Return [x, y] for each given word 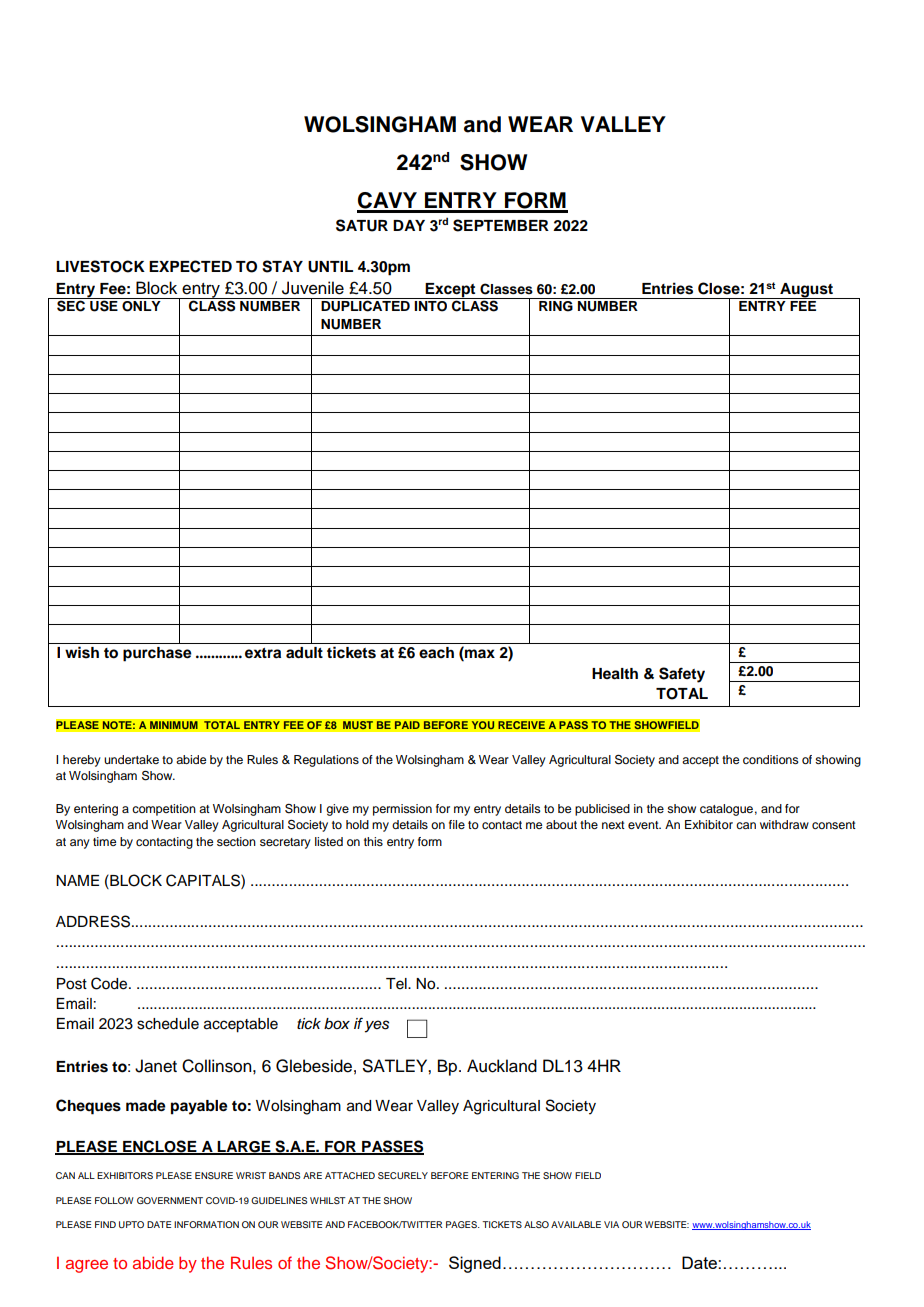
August [806, 291]
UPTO [131, 1224]
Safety [682, 675]
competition [164, 810]
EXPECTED [190, 266]
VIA [611, 1224]
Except [451, 291]
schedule [168, 1024]
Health [615, 674]
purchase [157, 654]
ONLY [141, 306]
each [436, 653]
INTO [430, 306]
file [457, 824]
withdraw [784, 824]
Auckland [502, 1066]
